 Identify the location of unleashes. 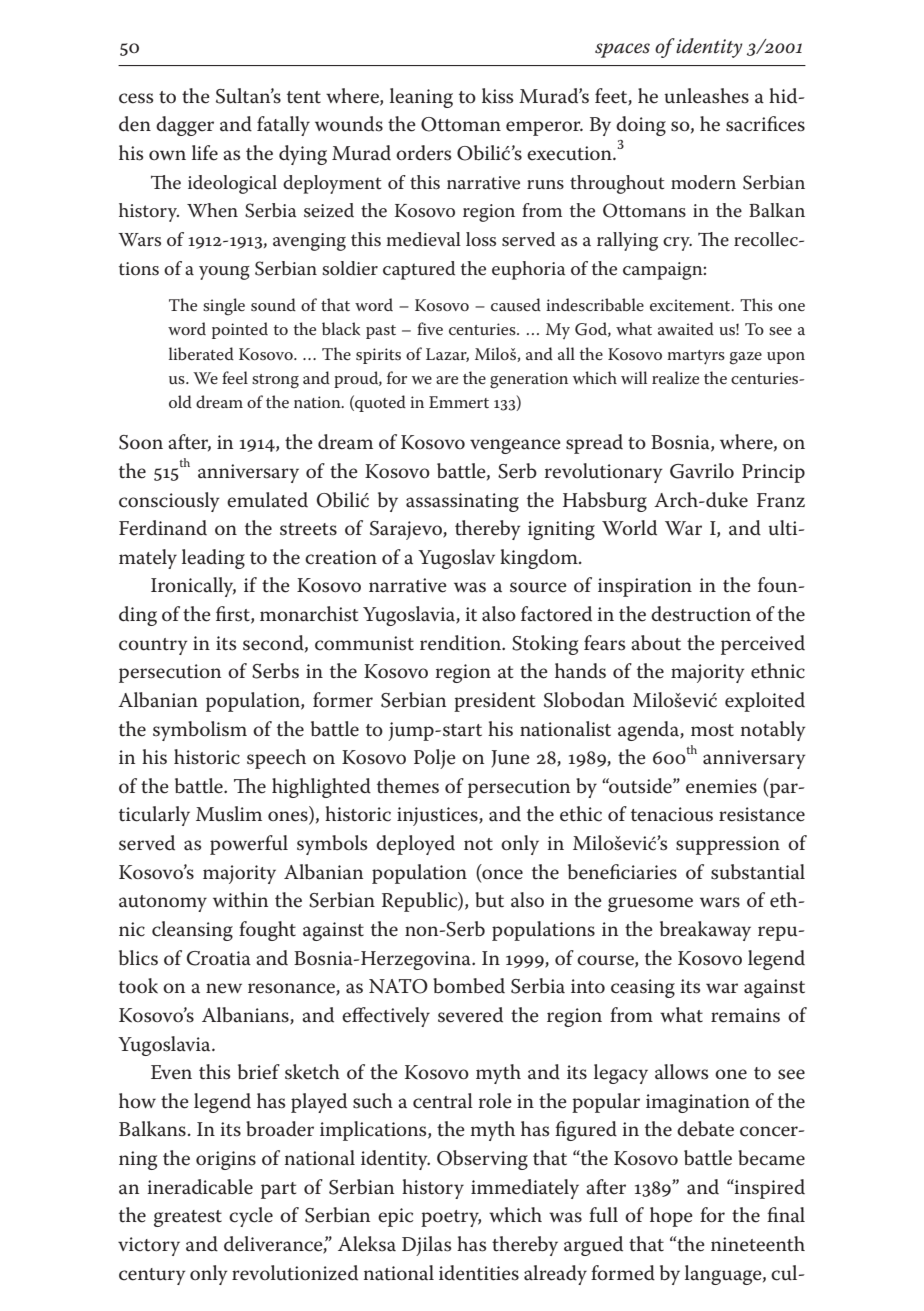
(706, 96).
